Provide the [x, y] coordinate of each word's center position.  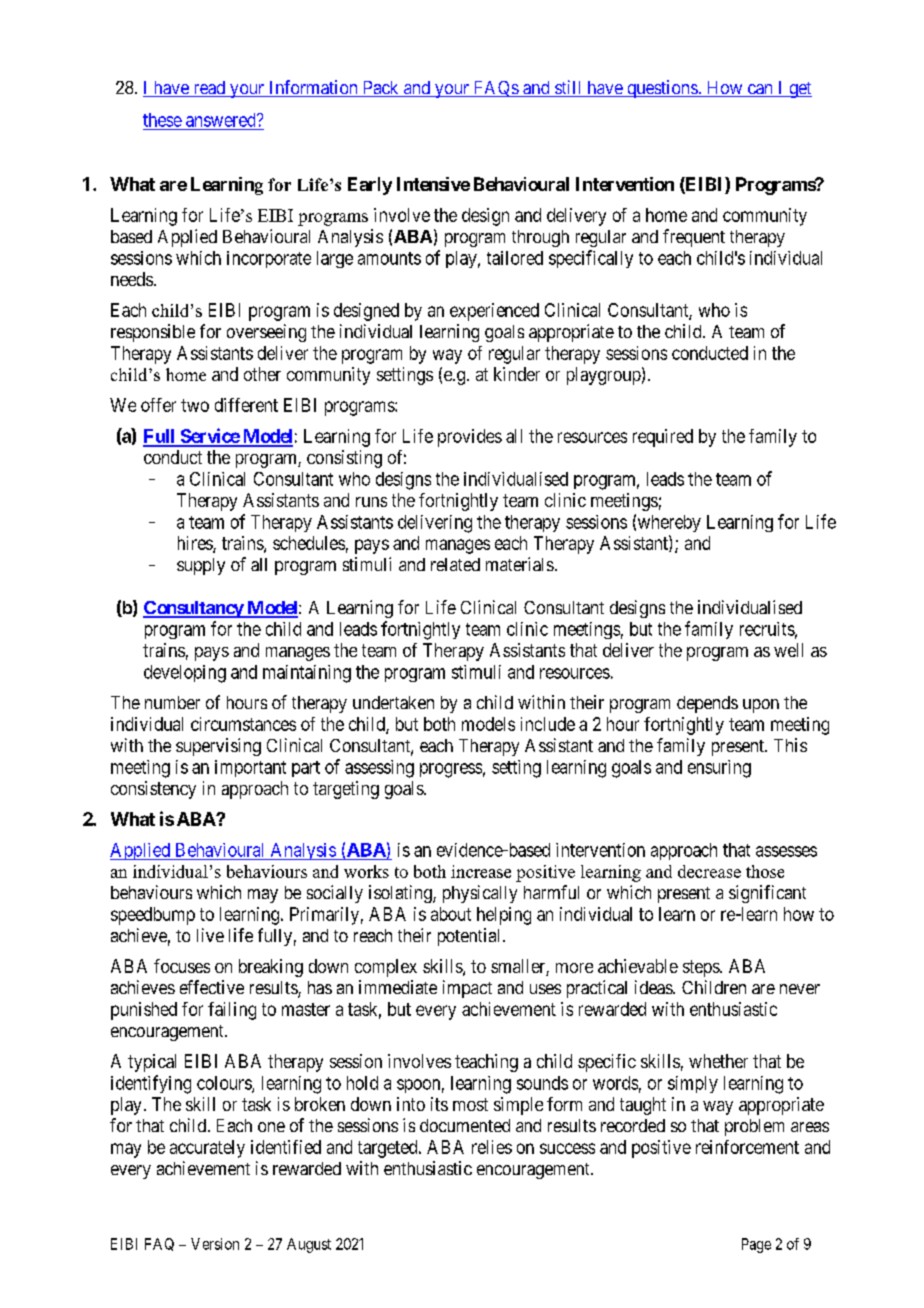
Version [215, 1244]
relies [492, 1147]
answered [222, 120]
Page [756, 1245]
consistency [153, 790]
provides [470, 438]
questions [662, 89]
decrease [709, 871]
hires [196, 544]
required [663, 438]
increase [481, 871]
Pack [380, 89]
